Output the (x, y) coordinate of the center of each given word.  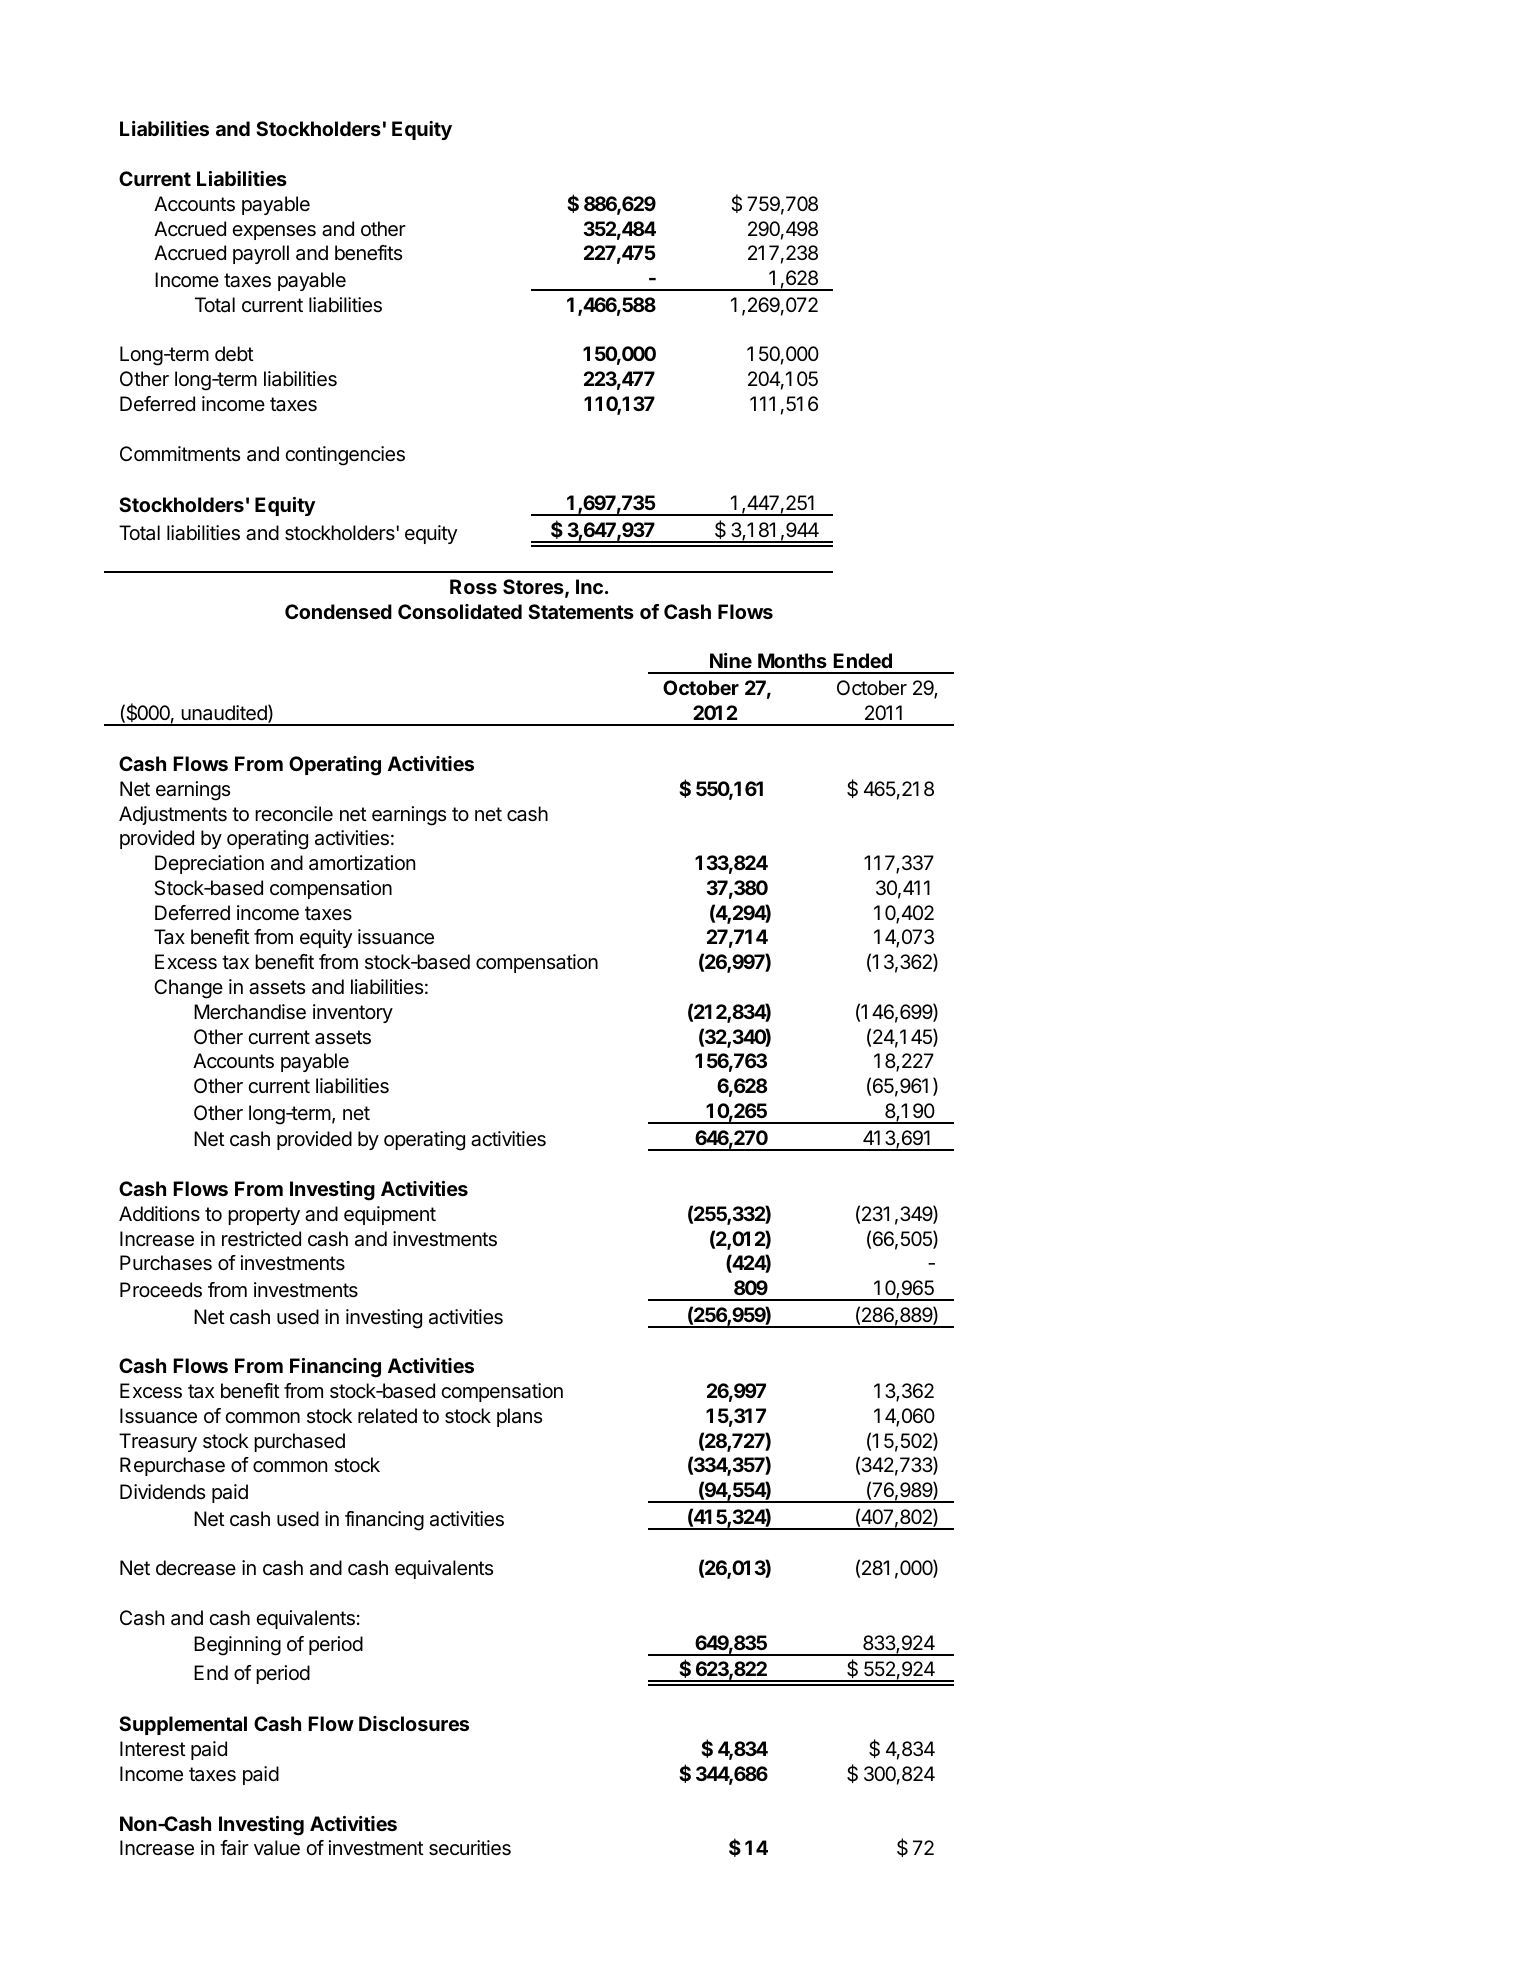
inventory (353, 1013)
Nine (731, 660)
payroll (261, 254)
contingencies (345, 456)
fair (234, 1848)
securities (470, 1848)
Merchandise (250, 1012)
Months (792, 660)
